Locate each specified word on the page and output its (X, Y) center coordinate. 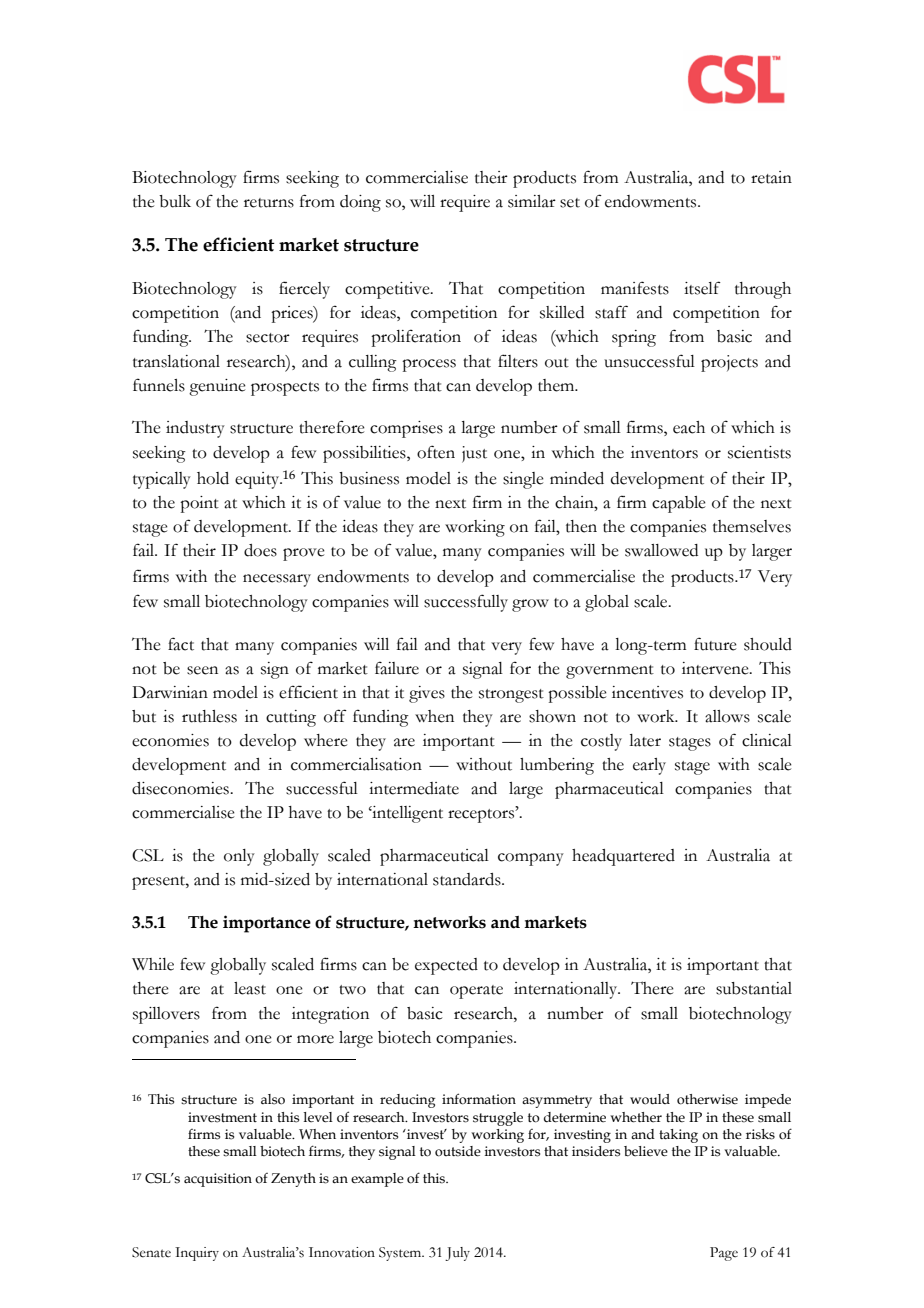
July (457, 1254)
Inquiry (197, 1254)
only (239, 857)
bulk (175, 201)
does (260, 550)
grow (530, 605)
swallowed (661, 550)
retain (771, 177)
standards (468, 879)
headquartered (623, 857)
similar (532, 201)
